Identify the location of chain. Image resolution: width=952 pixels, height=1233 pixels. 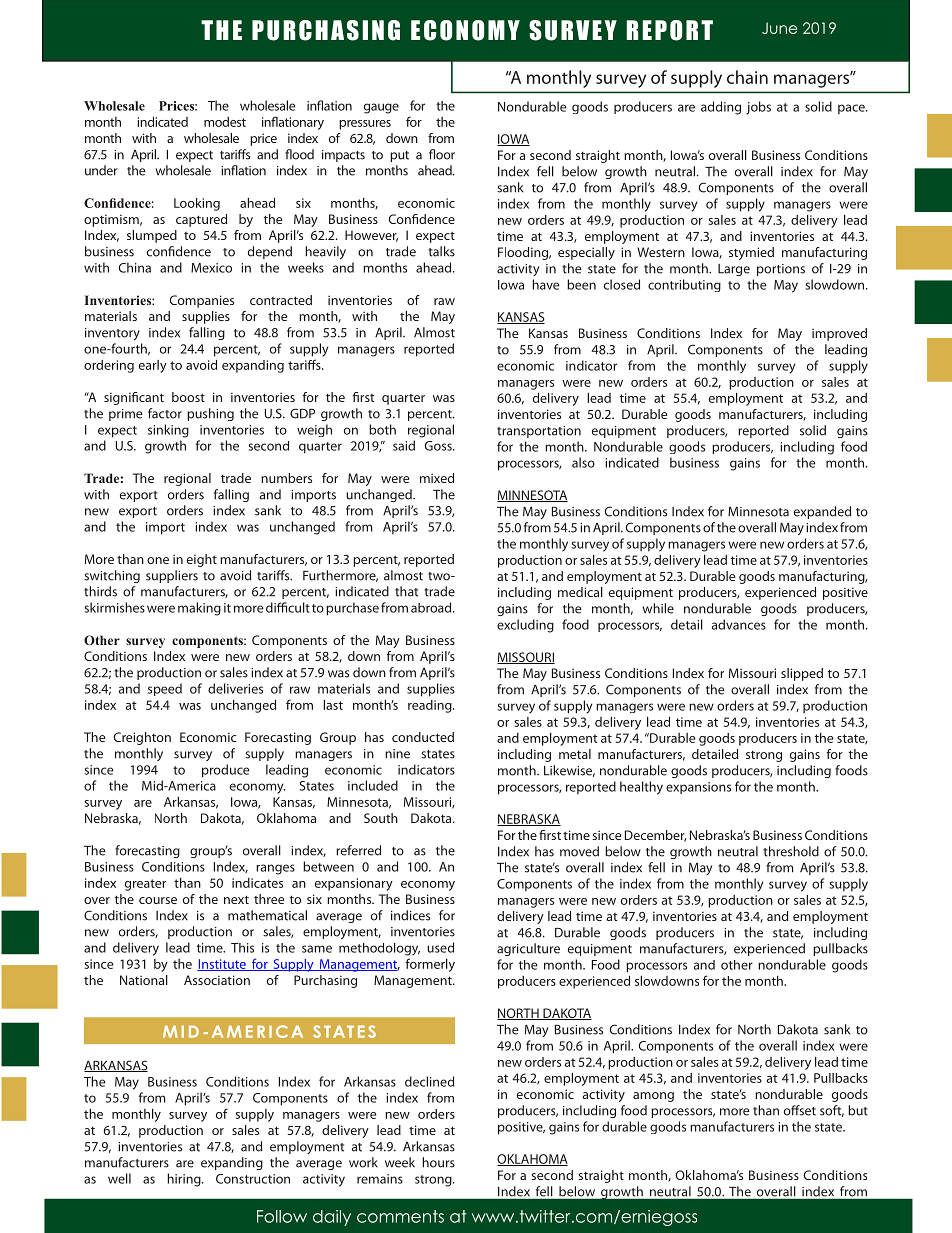
(747, 77).
